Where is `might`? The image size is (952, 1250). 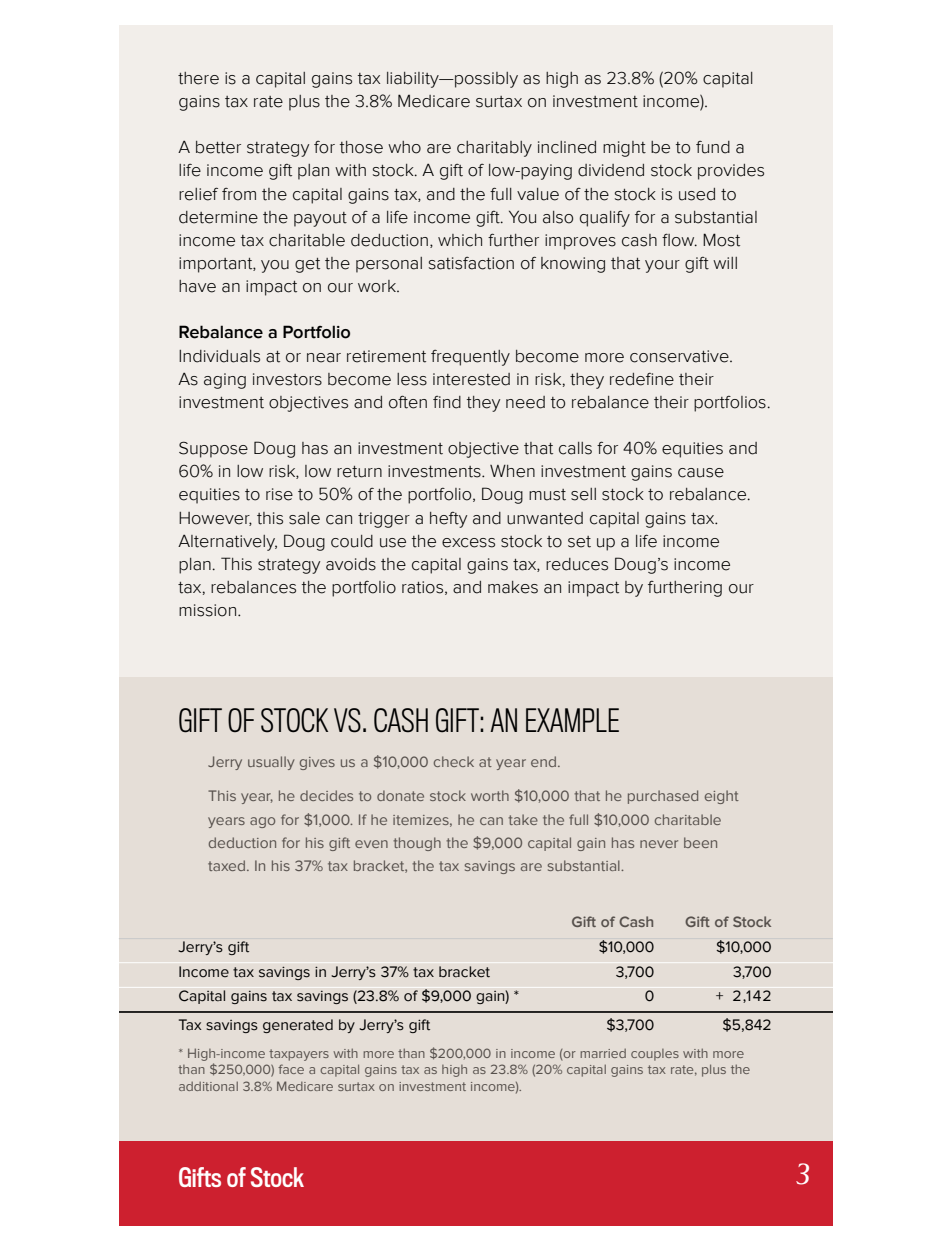 might is located at coordinates (624, 149).
